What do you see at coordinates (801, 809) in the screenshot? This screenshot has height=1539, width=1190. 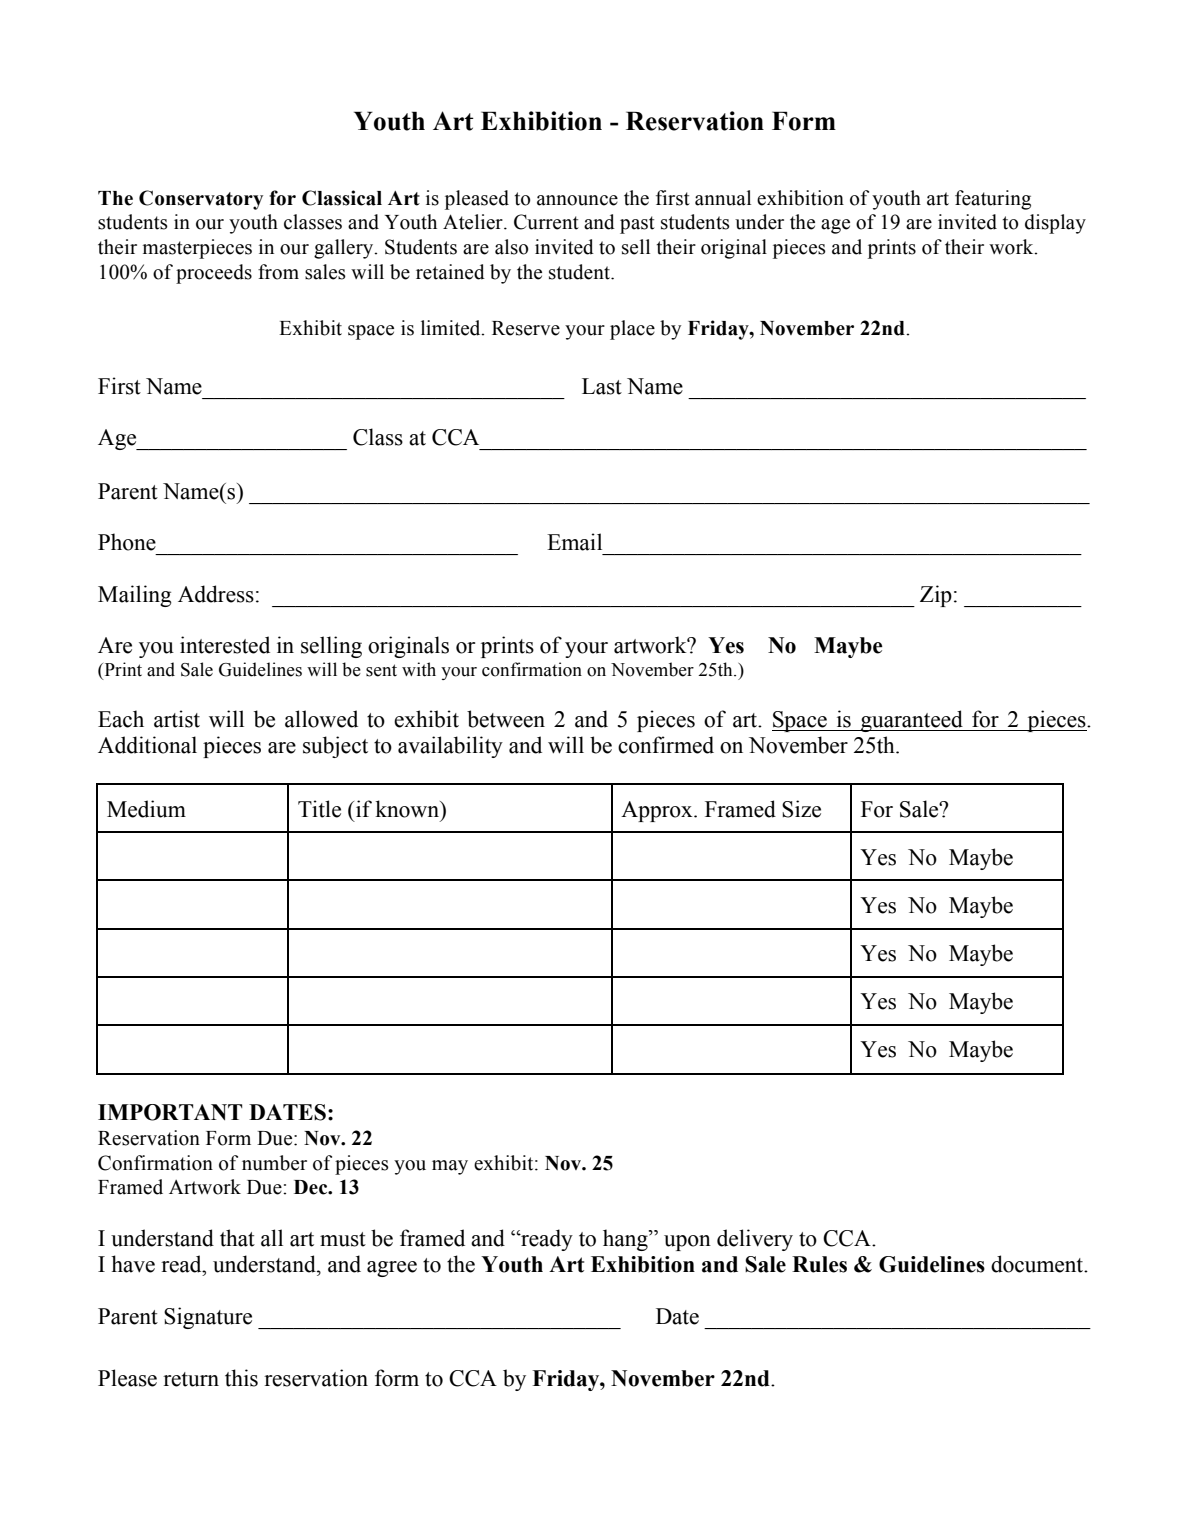 I see `Size` at bounding box center [801, 809].
